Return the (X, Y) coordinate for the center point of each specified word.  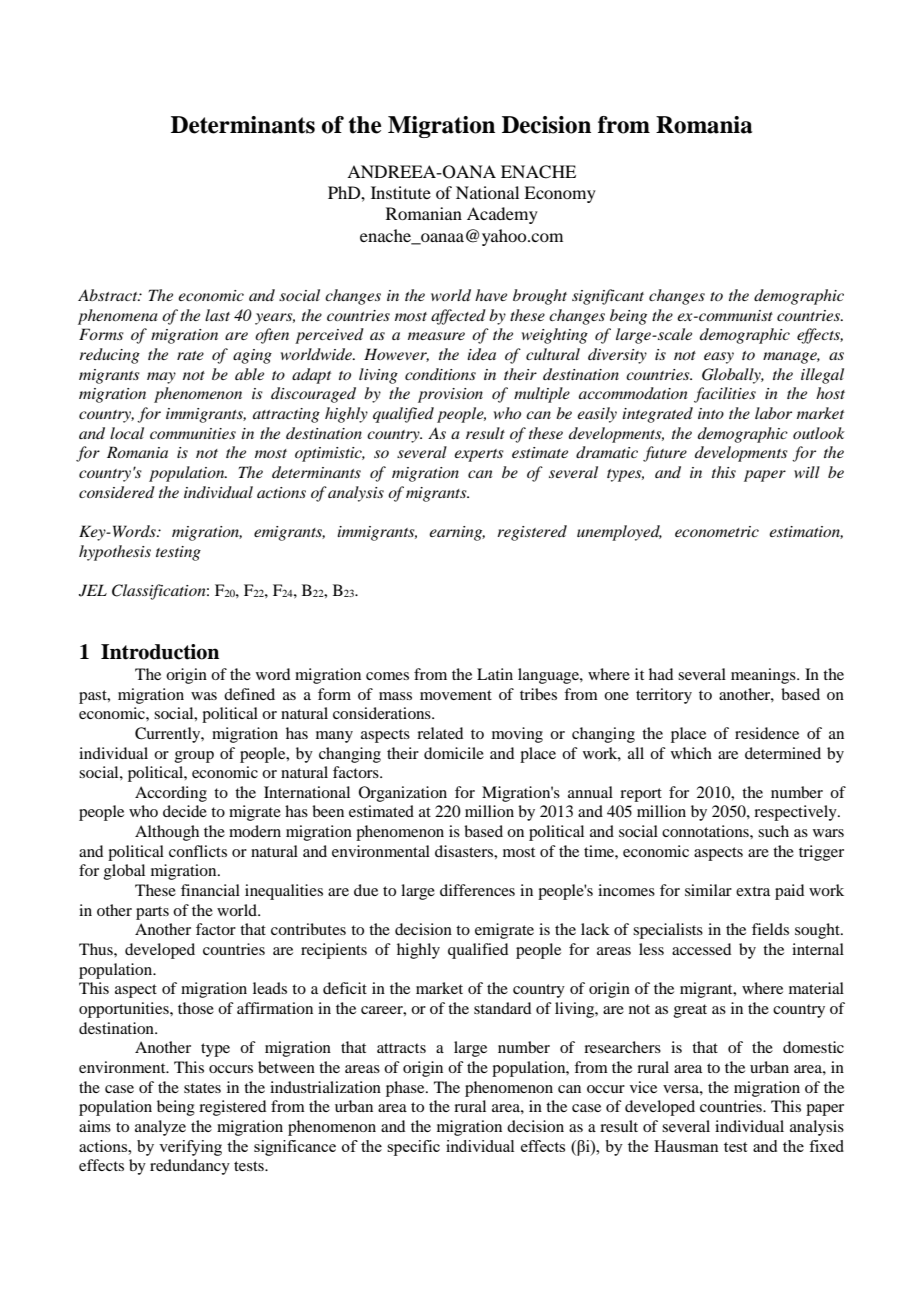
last (217, 315)
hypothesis (115, 553)
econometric (717, 531)
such (773, 831)
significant (608, 297)
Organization (403, 794)
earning (457, 533)
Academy (502, 215)
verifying (190, 1148)
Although (167, 833)
